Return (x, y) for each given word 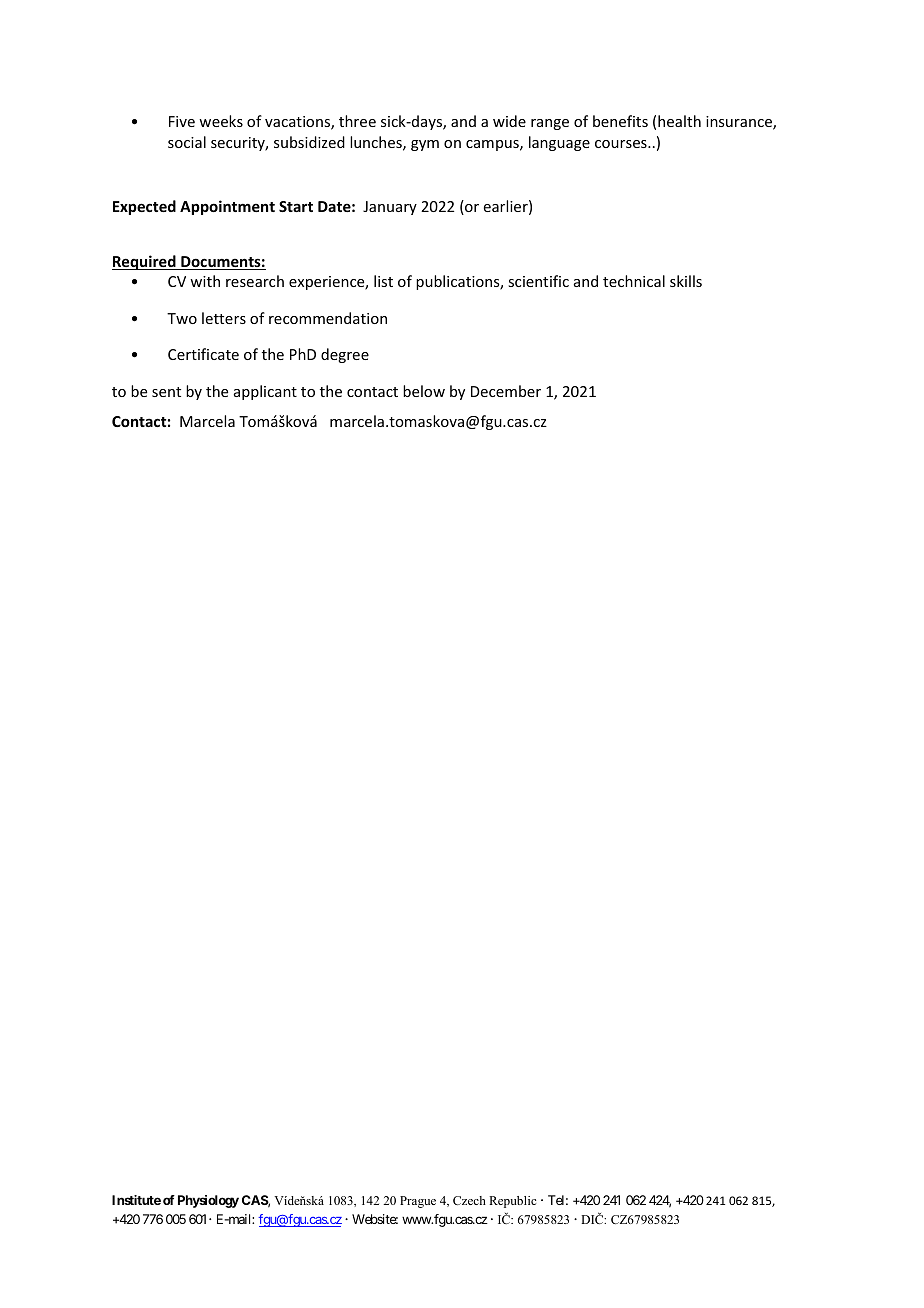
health (679, 121)
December (506, 391)
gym (425, 145)
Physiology (208, 1201)
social (187, 142)
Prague (418, 1202)
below (424, 391)
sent (166, 392)
